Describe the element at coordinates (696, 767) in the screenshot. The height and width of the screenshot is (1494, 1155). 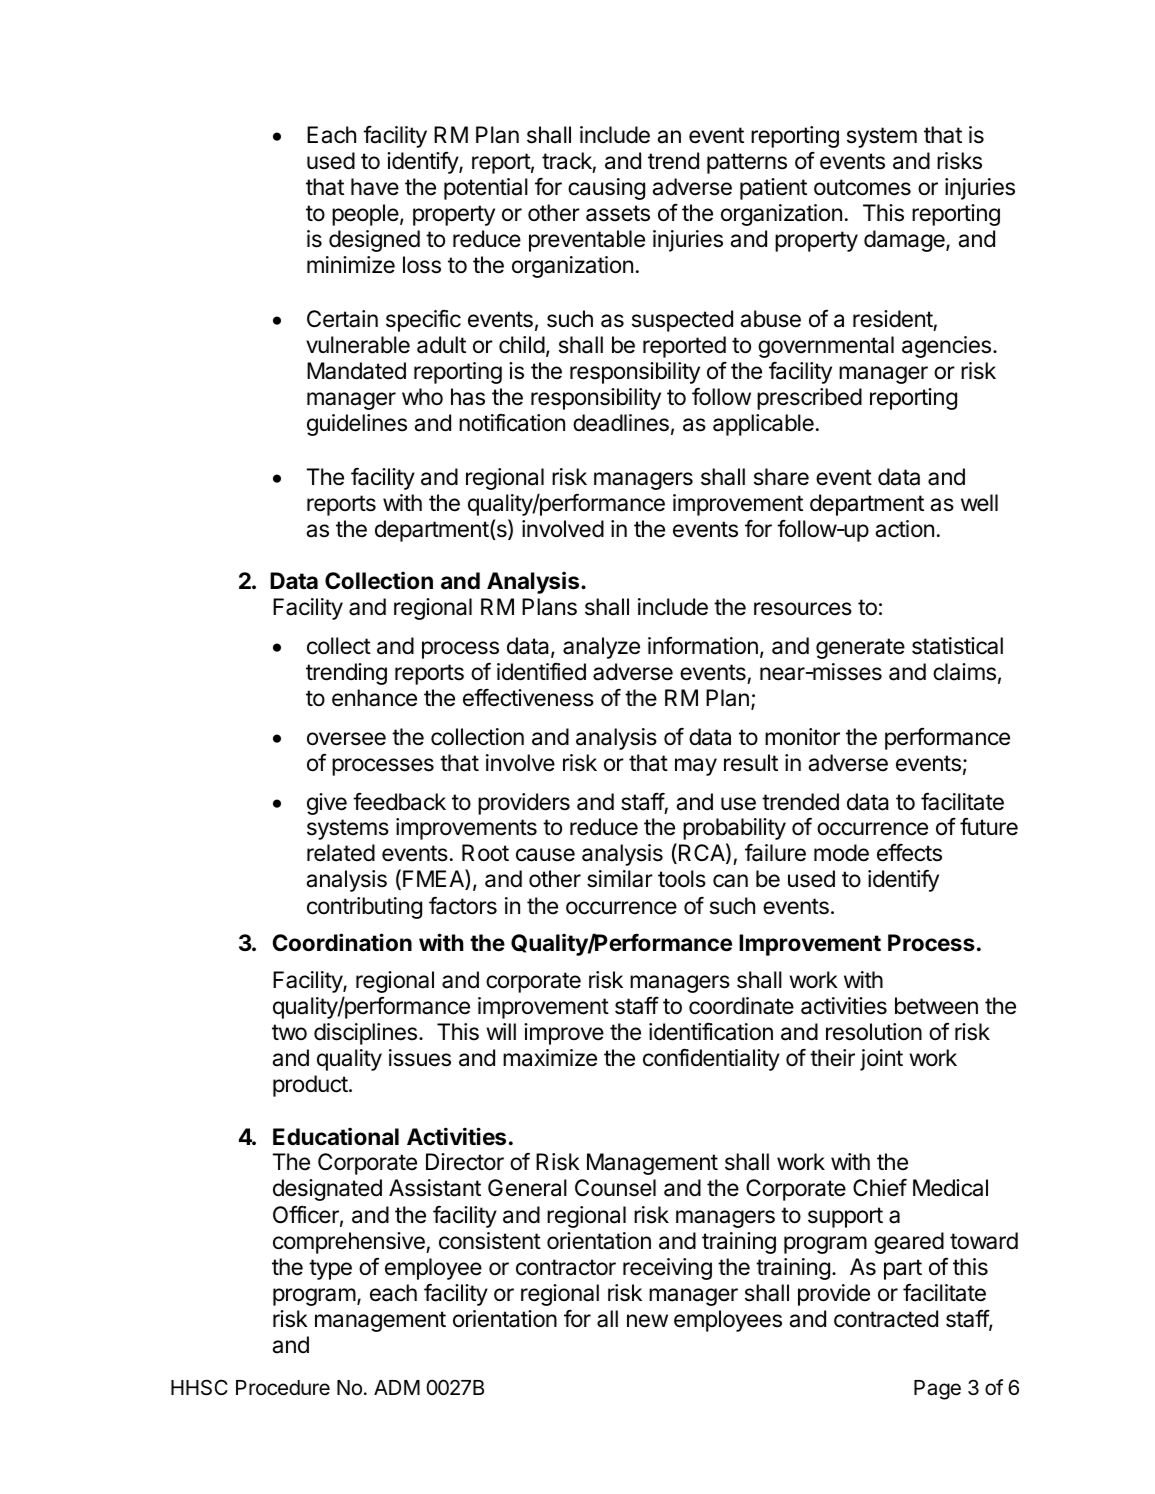
I see `may` at that location.
